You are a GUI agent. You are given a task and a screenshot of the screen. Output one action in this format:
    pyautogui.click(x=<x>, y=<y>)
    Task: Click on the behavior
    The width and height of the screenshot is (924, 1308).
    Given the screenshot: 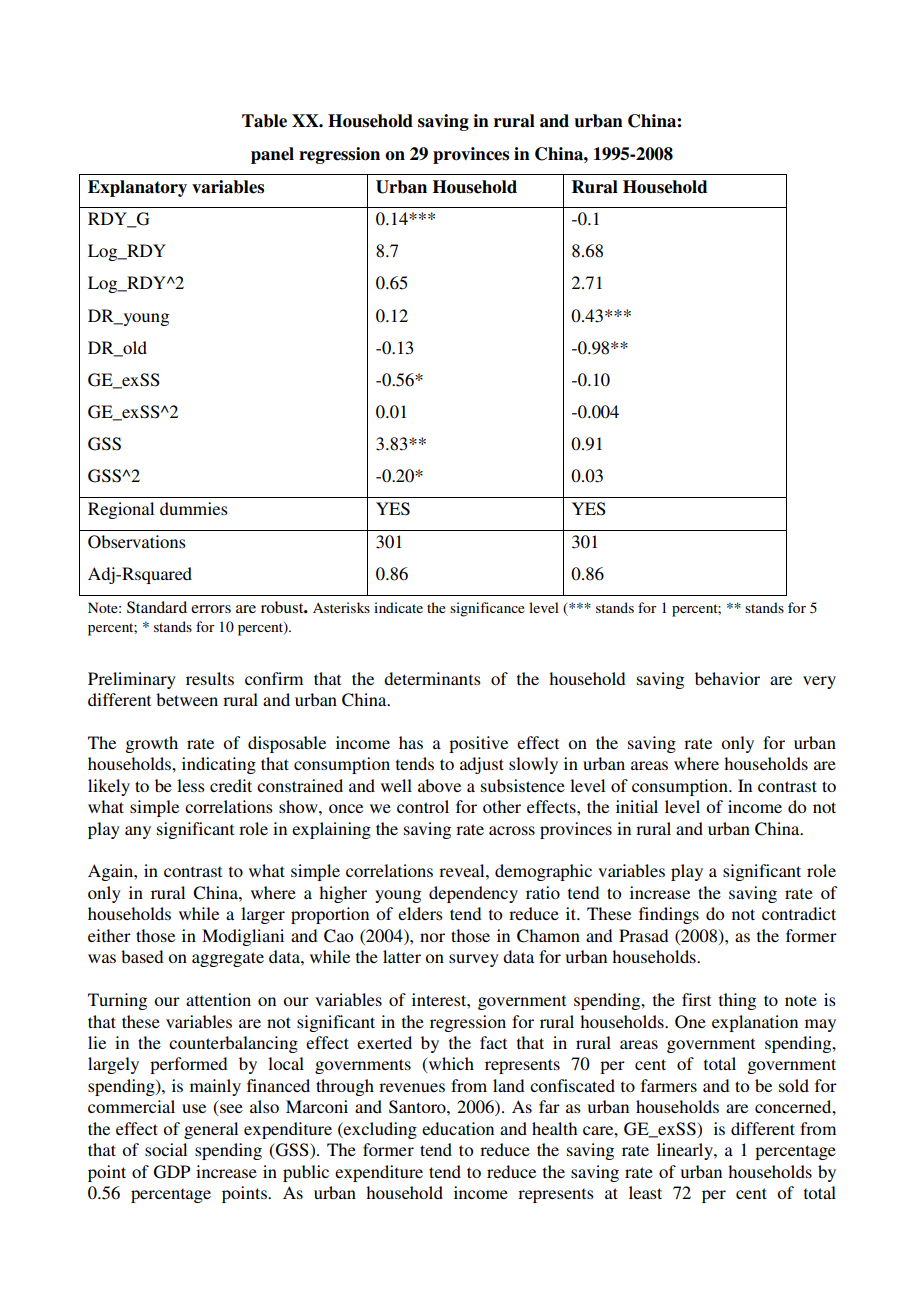 What is the action you would take?
    pyautogui.click(x=727, y=678)
